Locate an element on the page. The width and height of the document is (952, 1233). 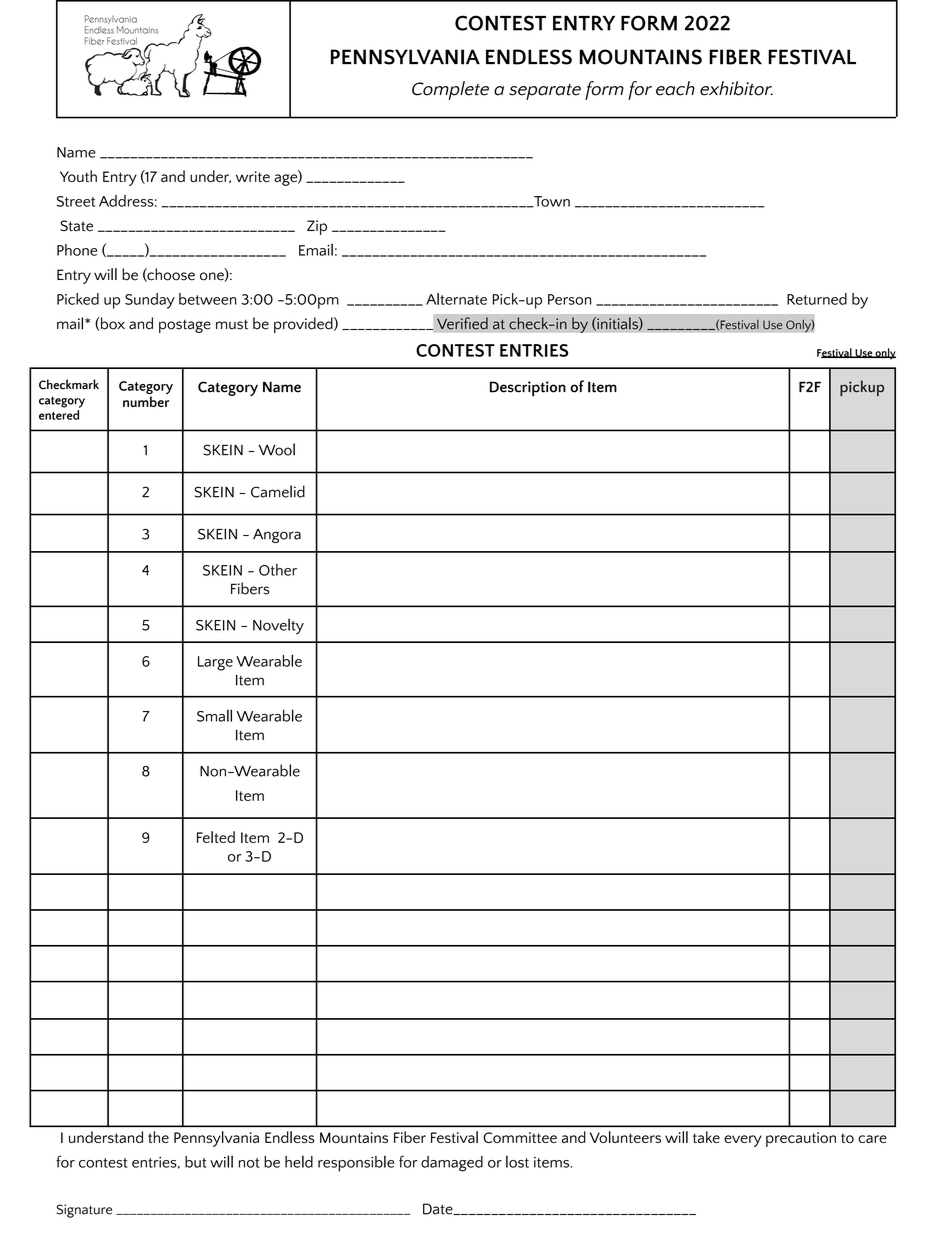
precaution is located at coordinates (801, 1139).
